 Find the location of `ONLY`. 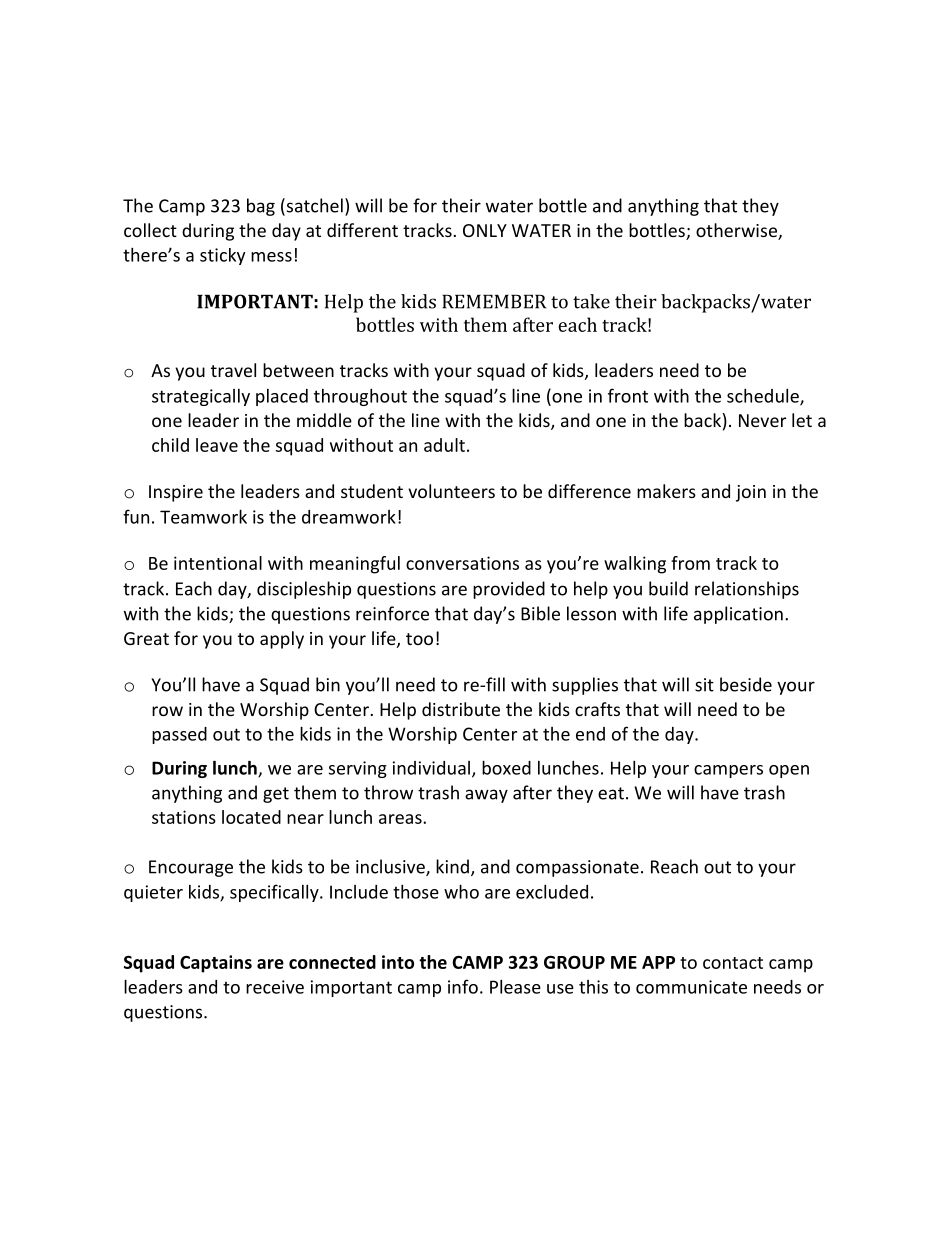

ONLY is located at coordinates (485, 230).
